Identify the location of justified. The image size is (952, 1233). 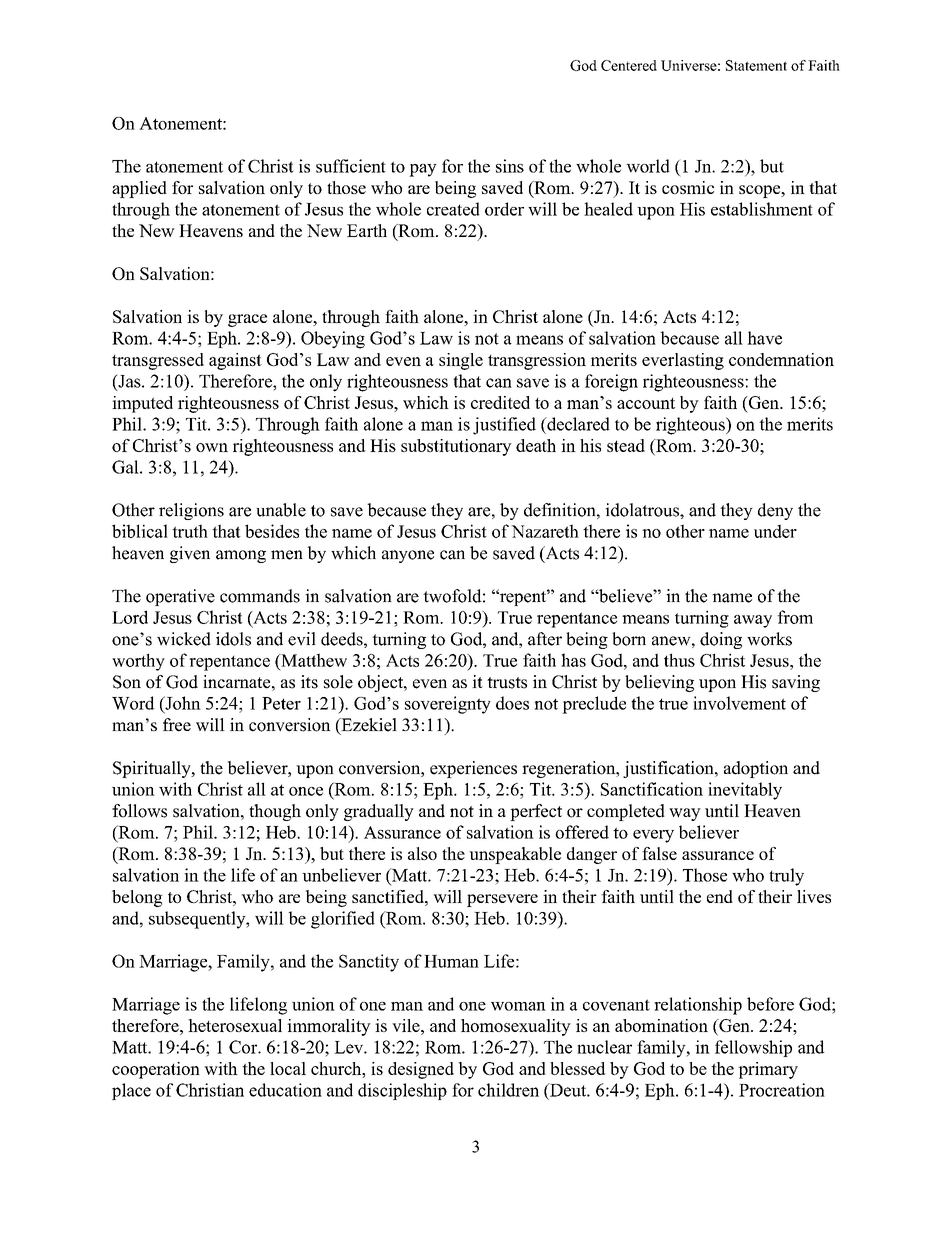
(504, 426).
